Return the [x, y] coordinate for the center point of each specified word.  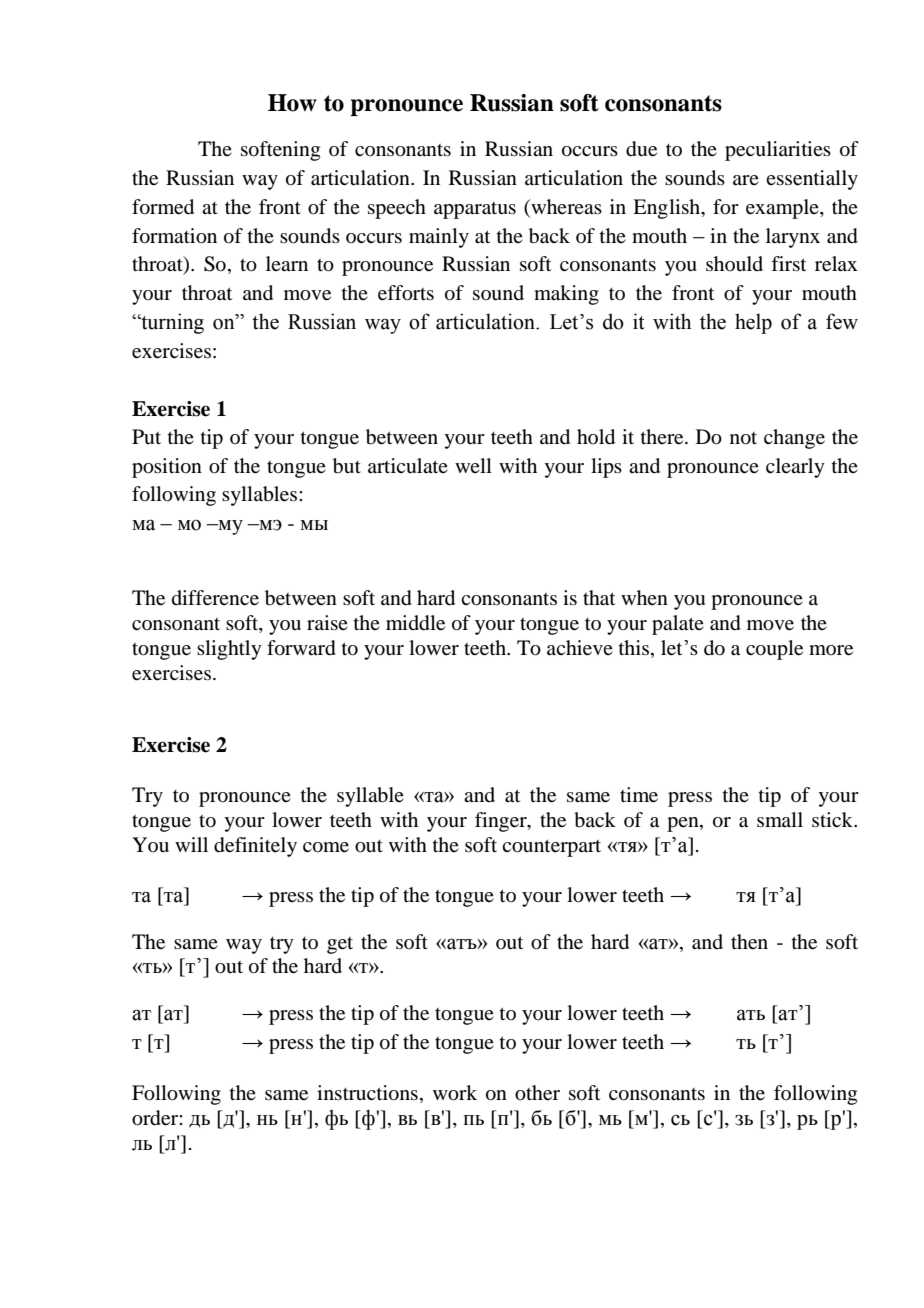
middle [415, 623]
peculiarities [778, 151]
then [749, 942]
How [292, 103]
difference [215, 598]
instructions [367, 1093]
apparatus [475, 210]
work [455, 1093]
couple [774, 650]
